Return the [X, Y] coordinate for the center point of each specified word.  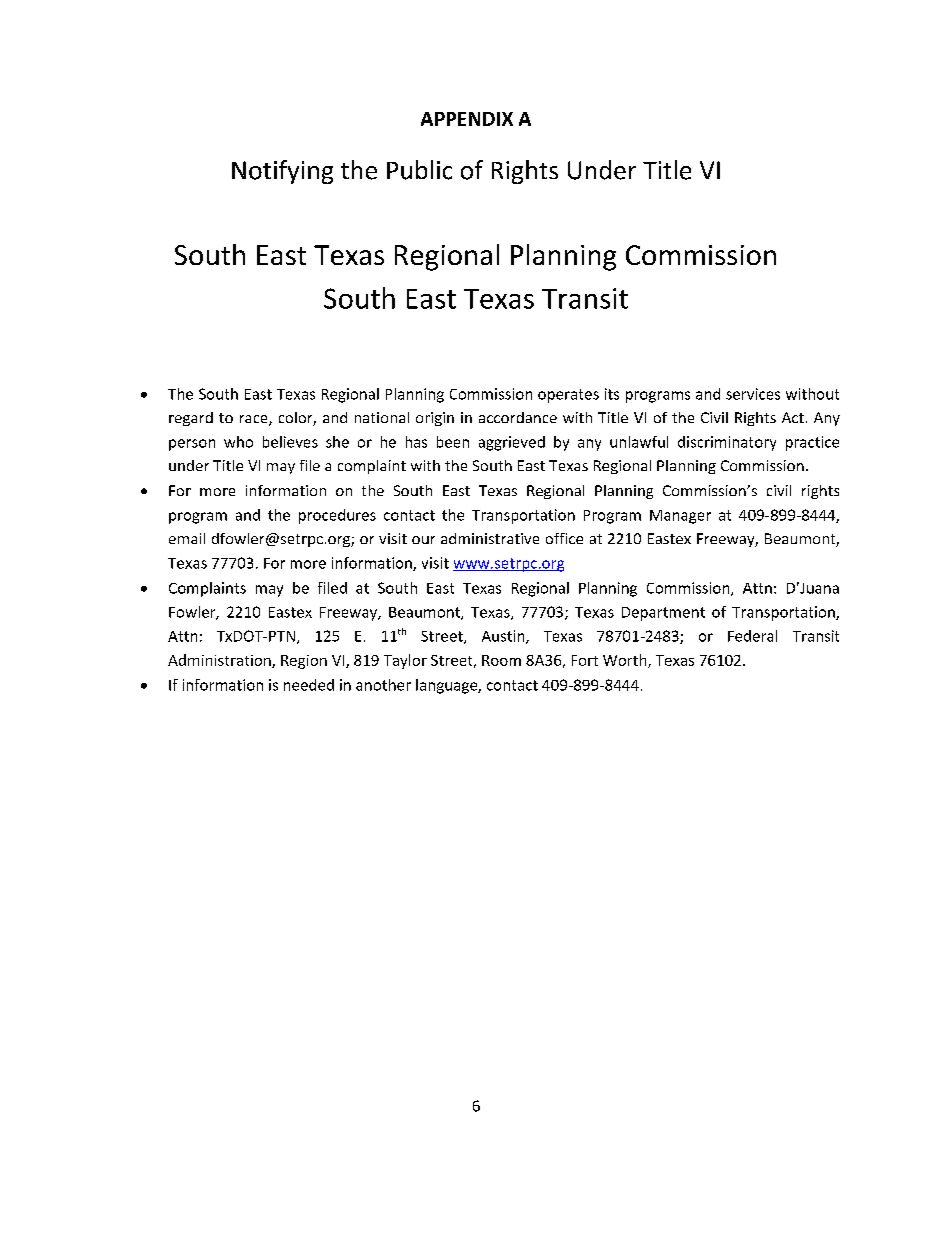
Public [419, 170]
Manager [680, 517]
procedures [337, 516]
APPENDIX [467, 119]
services [753, 394]
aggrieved [512, 443]
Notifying [282, 172]
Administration [220, 661]
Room [501, 660]
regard [191, 419]
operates [568, 396]
